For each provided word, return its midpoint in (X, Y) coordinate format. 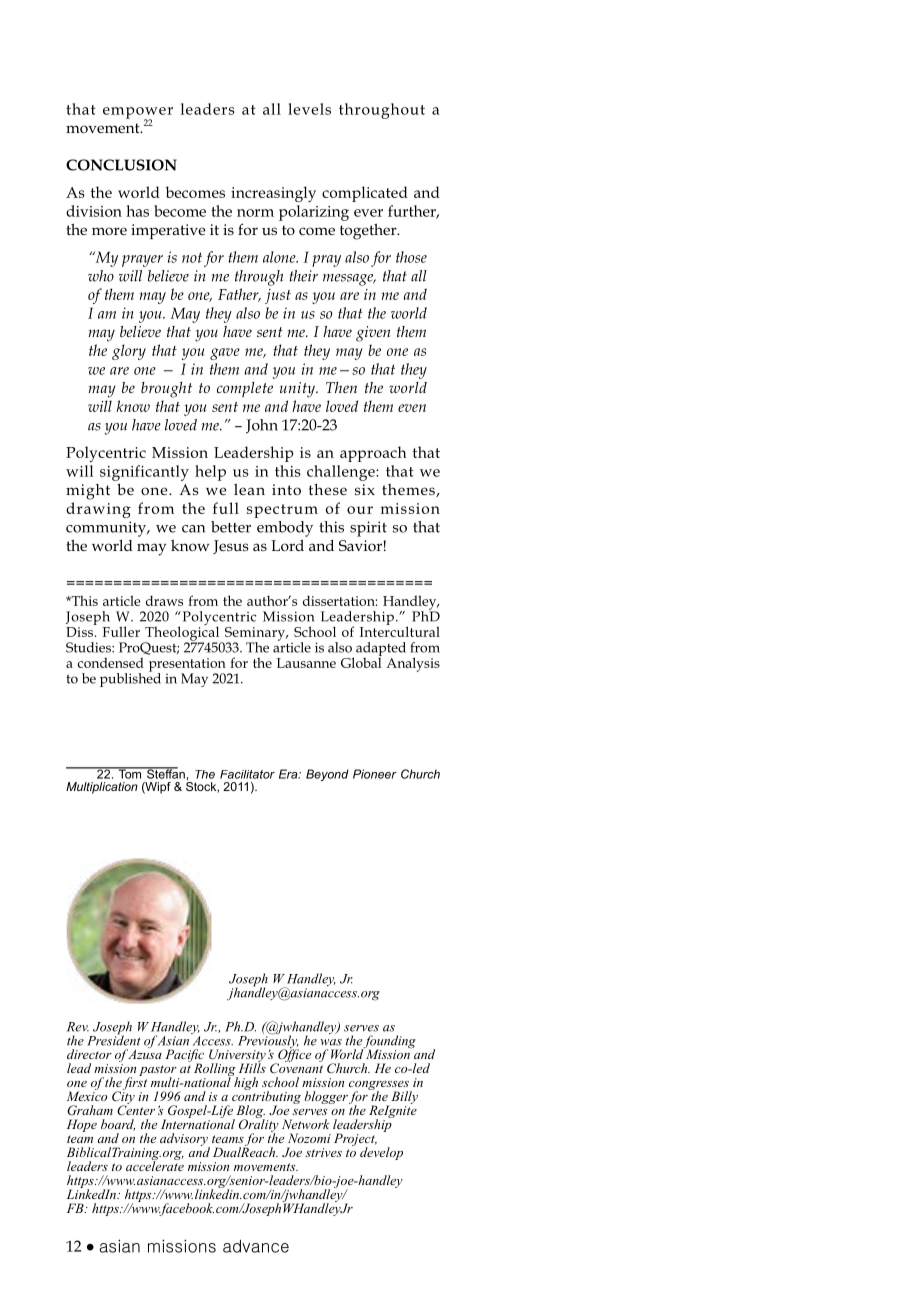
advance (256, 1246)
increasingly (273, 194)
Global (361, 661)
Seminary (255, 635)
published (130, 679)
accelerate (155, 1165)
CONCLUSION (121, 165)
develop (381, 1153)
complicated (365, 194)
